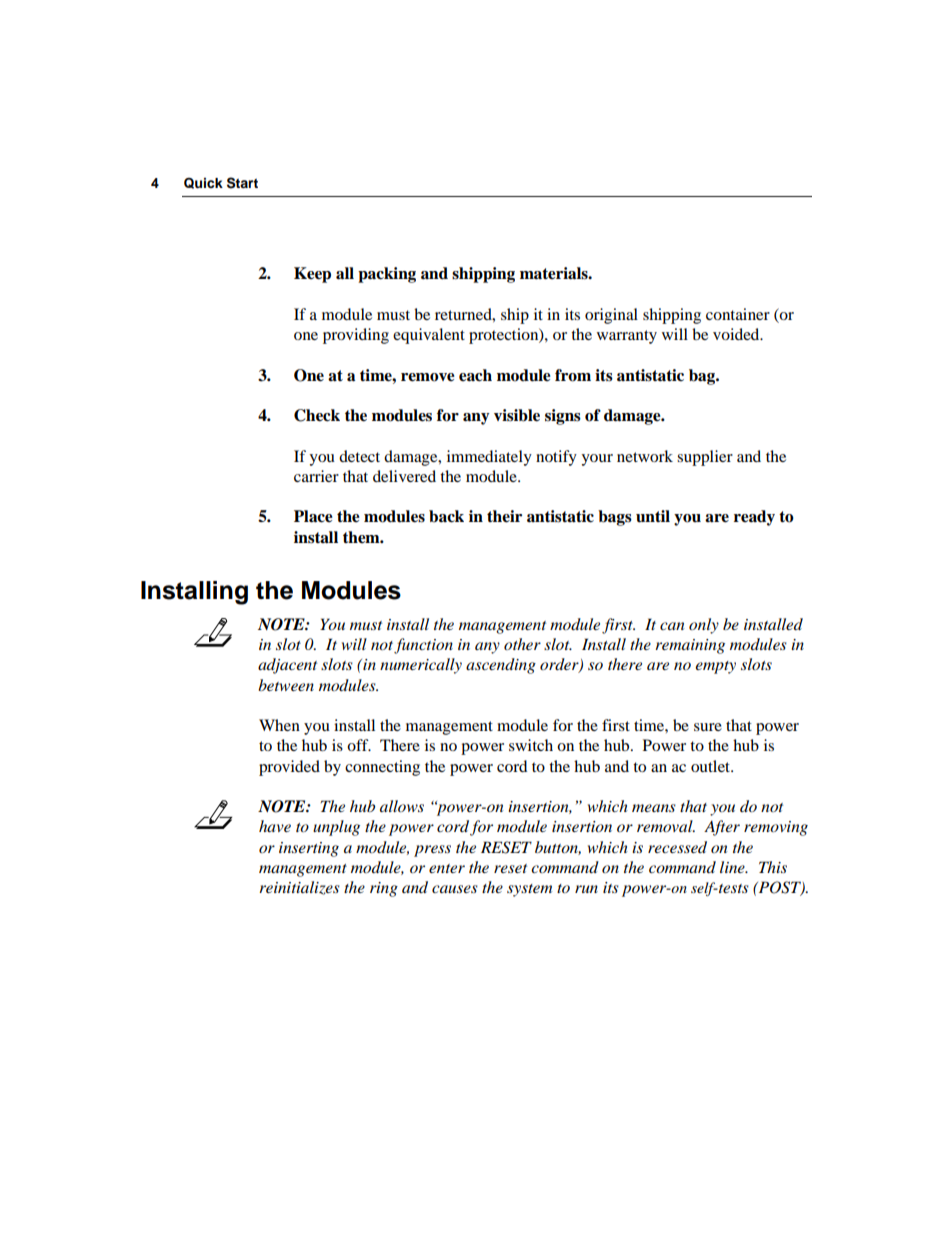 Image resolution: width=952 pixels, height=1233 pixels. Describe the element at coordinates (309, 849) in the document. I see `inserting` at that location.
